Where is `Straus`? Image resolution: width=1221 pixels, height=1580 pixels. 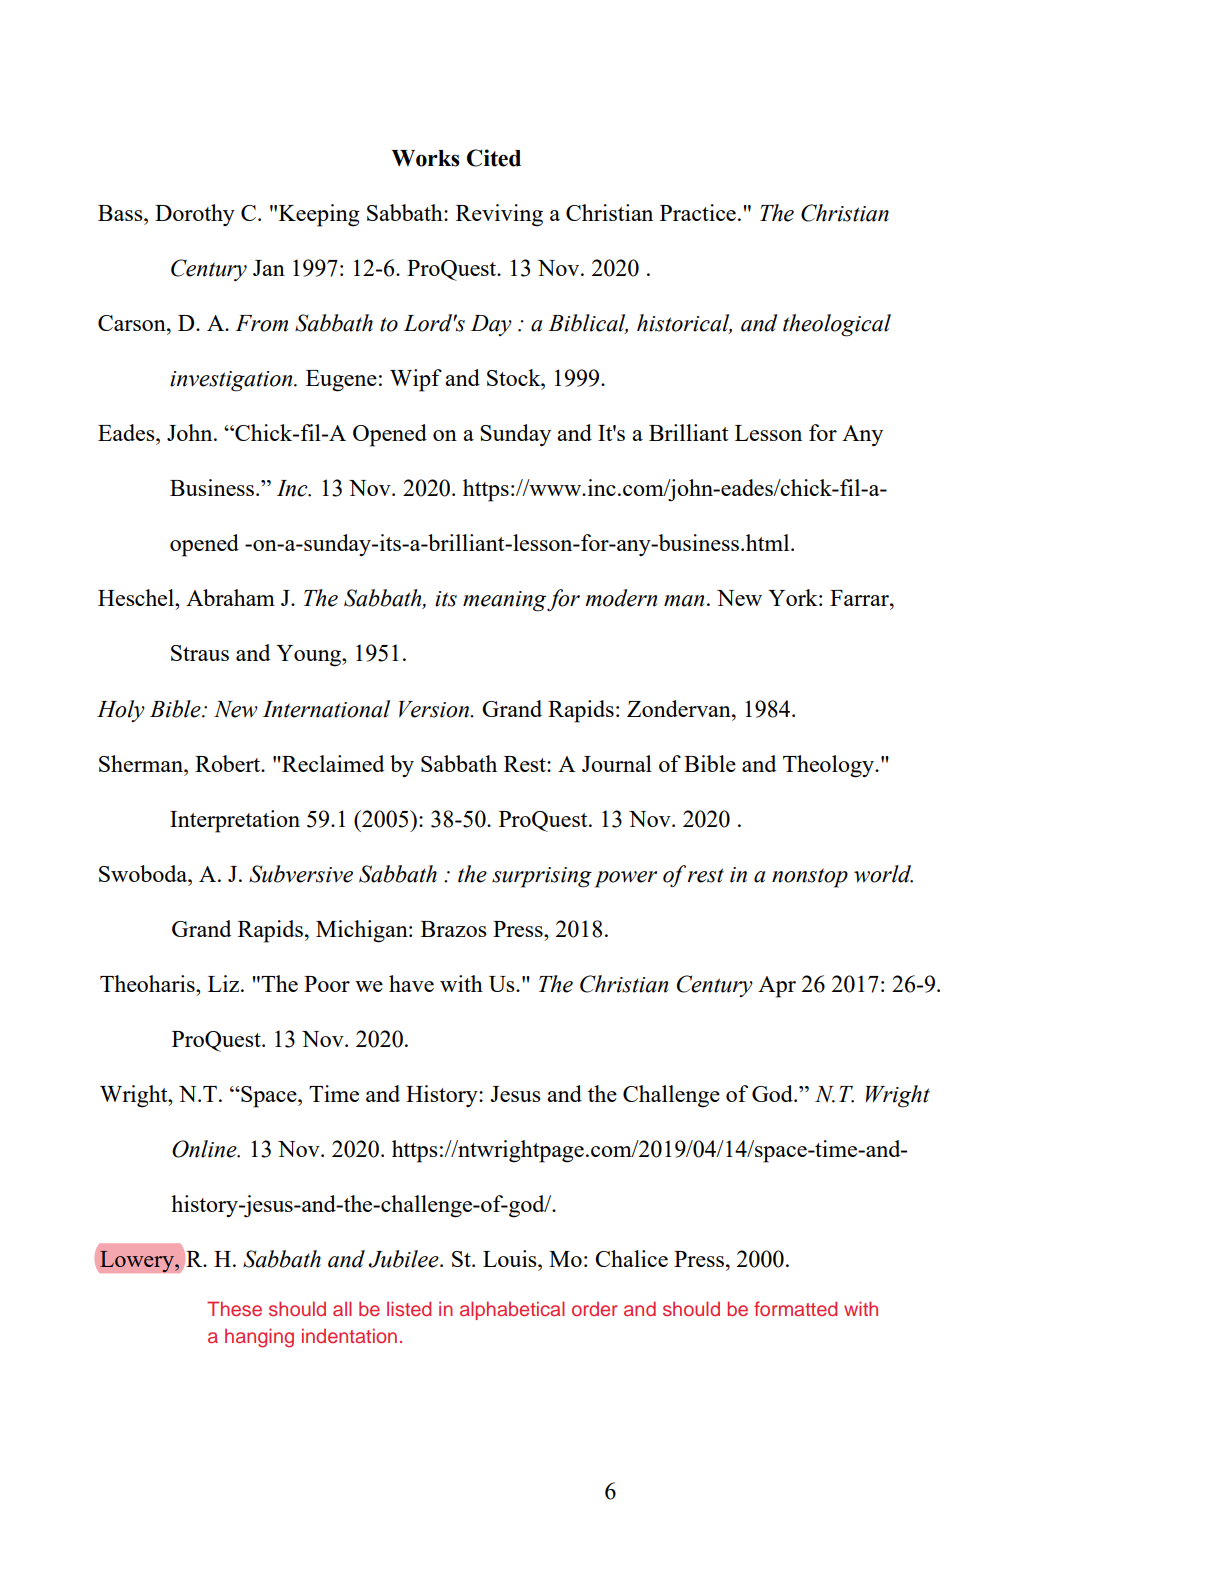 Straus is located at coordinates (200, 653).
